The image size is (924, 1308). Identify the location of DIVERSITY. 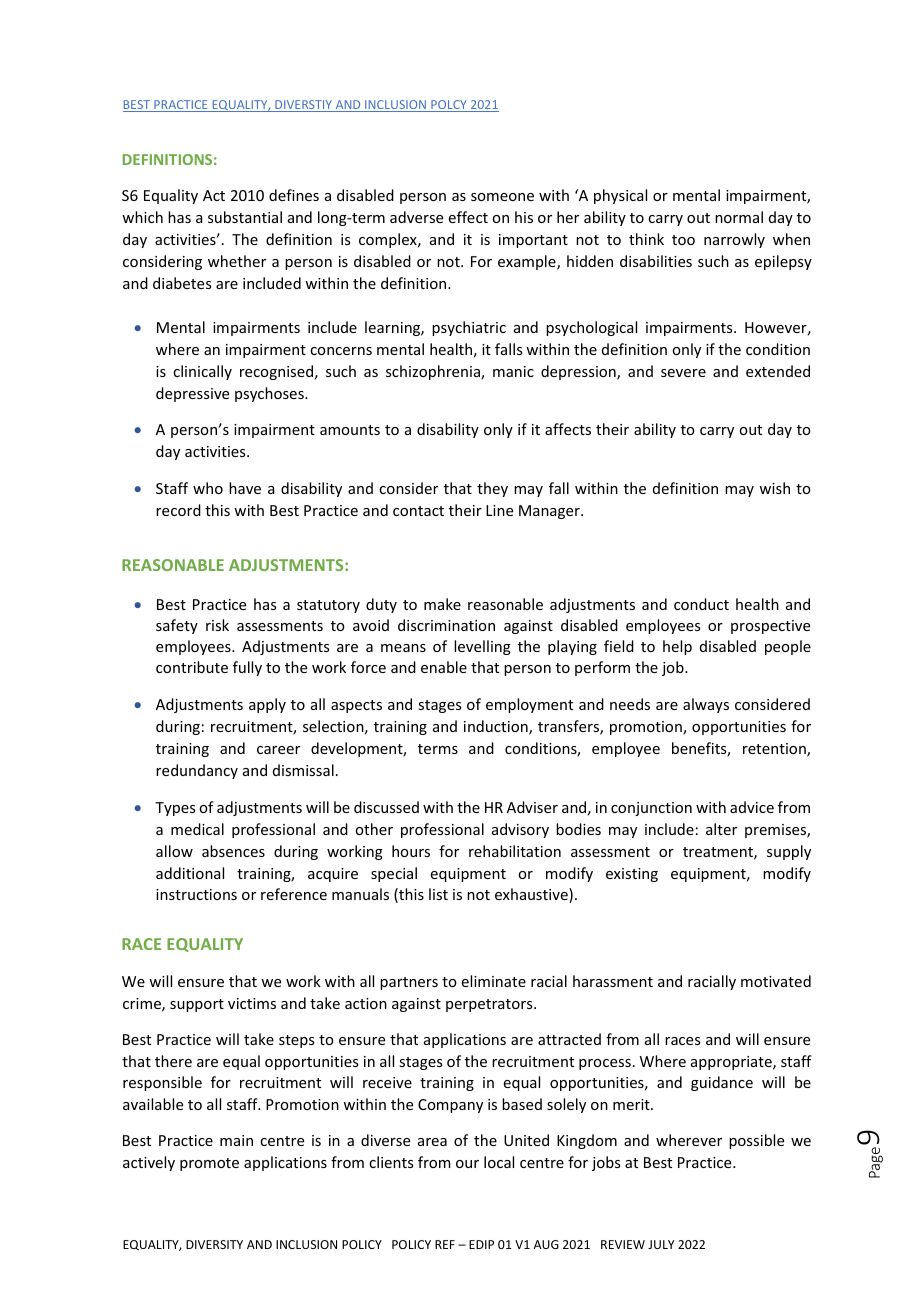
(214, 1244).
